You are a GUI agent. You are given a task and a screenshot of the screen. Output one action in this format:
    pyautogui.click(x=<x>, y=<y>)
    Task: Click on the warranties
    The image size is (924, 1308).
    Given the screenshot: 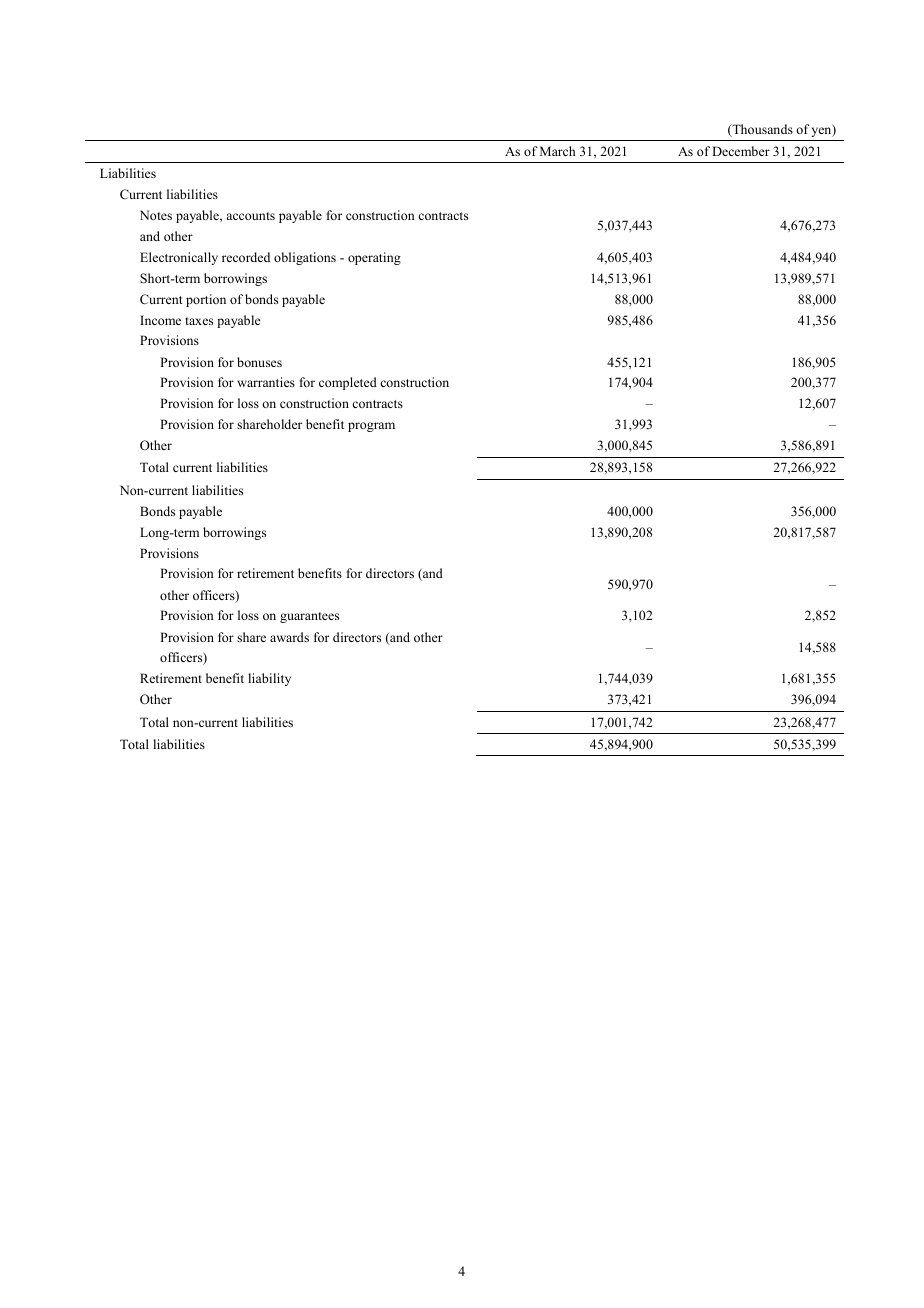 What is the action you would take?
    pyautogui.click(x=266, y=382)
